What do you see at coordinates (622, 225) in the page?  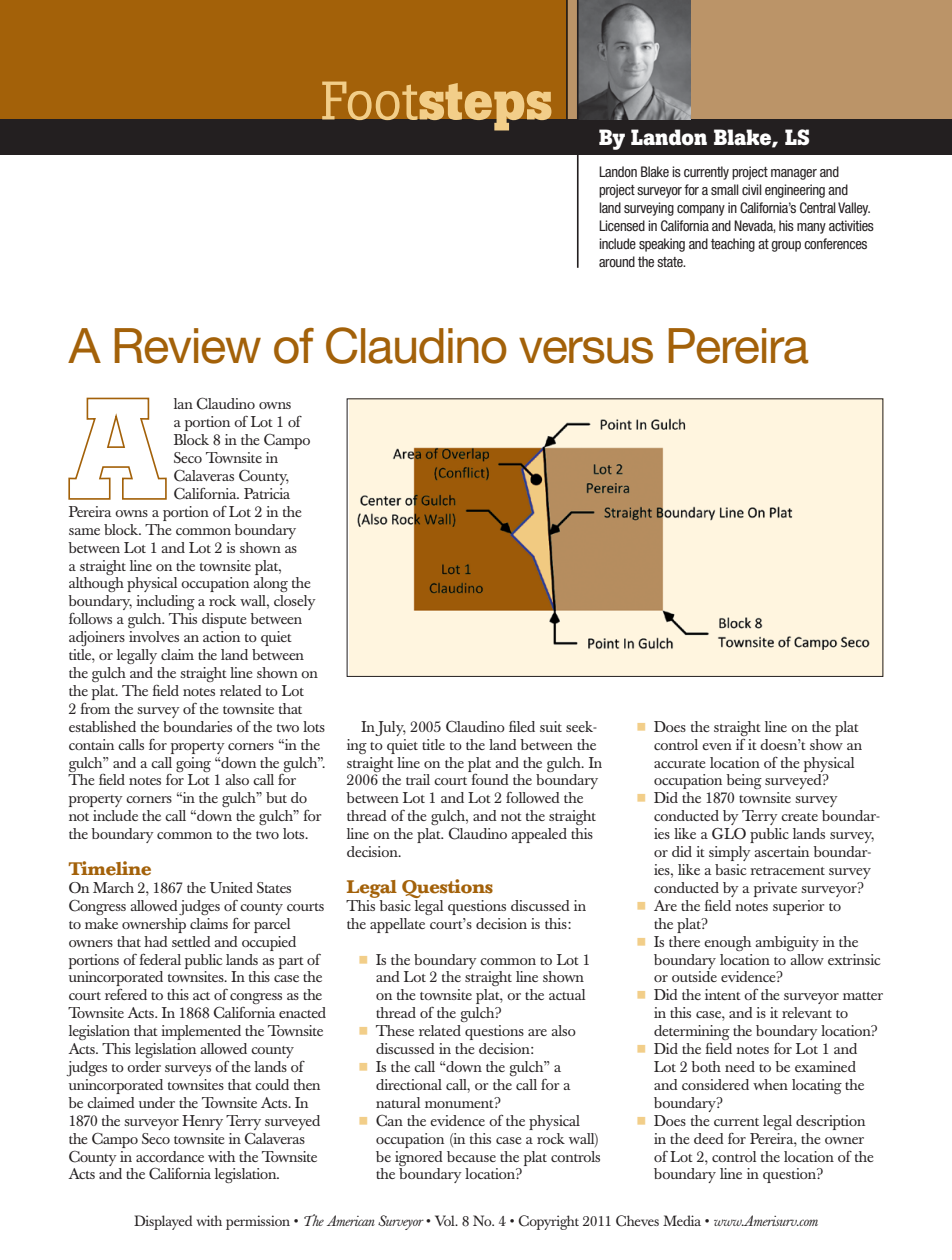 I see `Licensed` at bounding box center [622, 225].
